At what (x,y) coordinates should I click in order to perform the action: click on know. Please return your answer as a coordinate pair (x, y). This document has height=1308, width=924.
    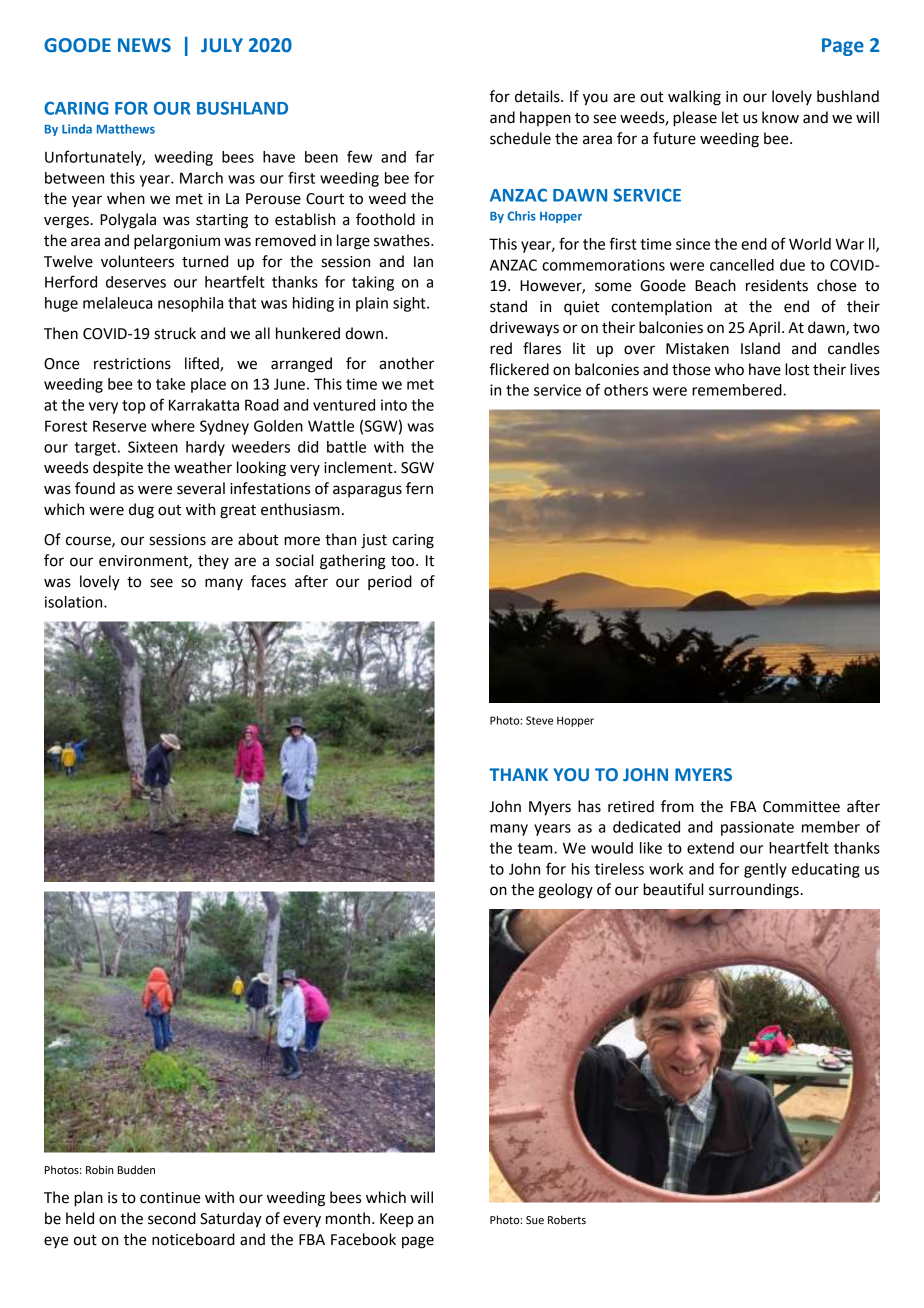
    Looking at the image, I should click on (780, 117).
